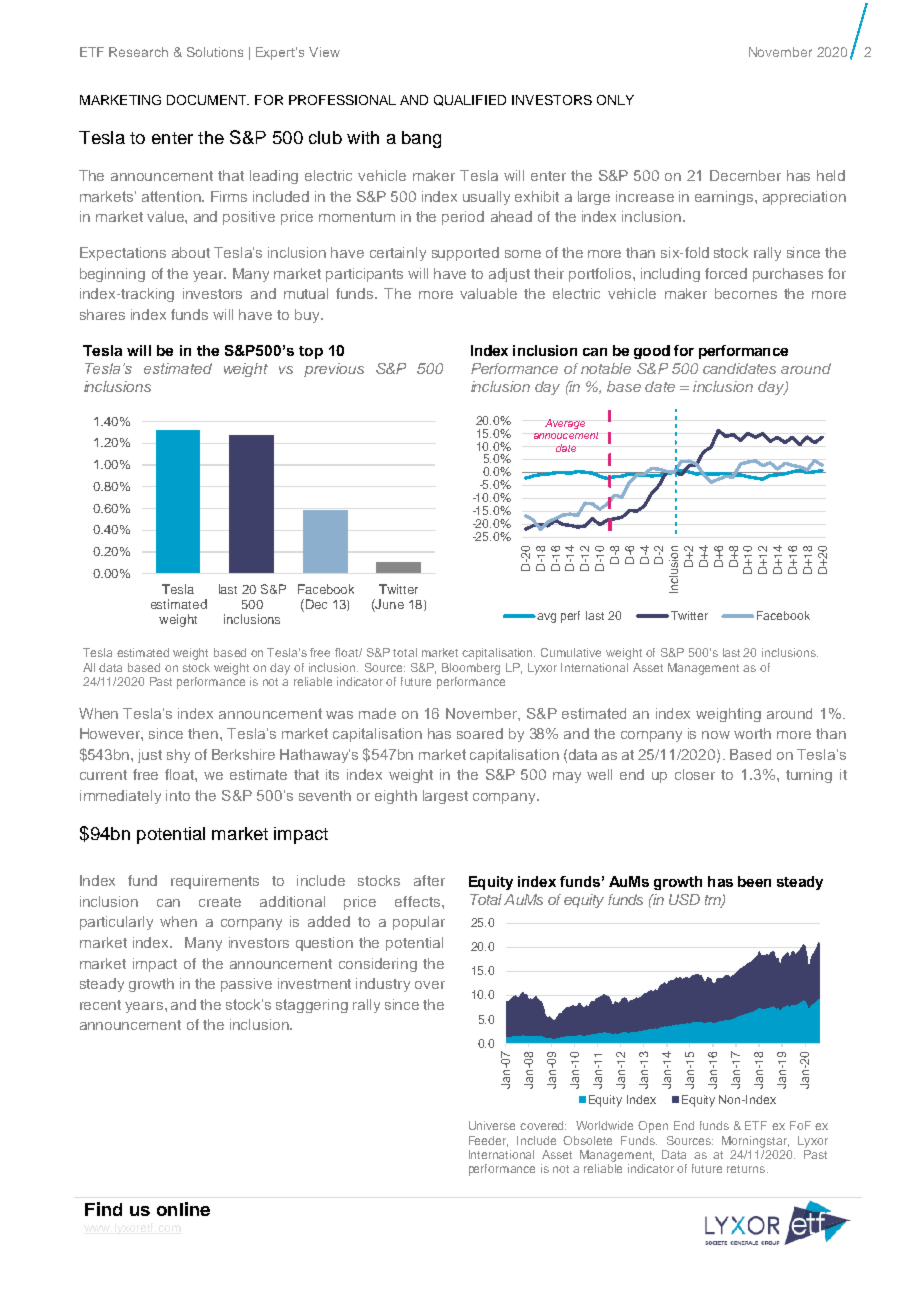  Describe the element at coordinates (470, 100) in the image. I see `QUALIFIED` at that location.
